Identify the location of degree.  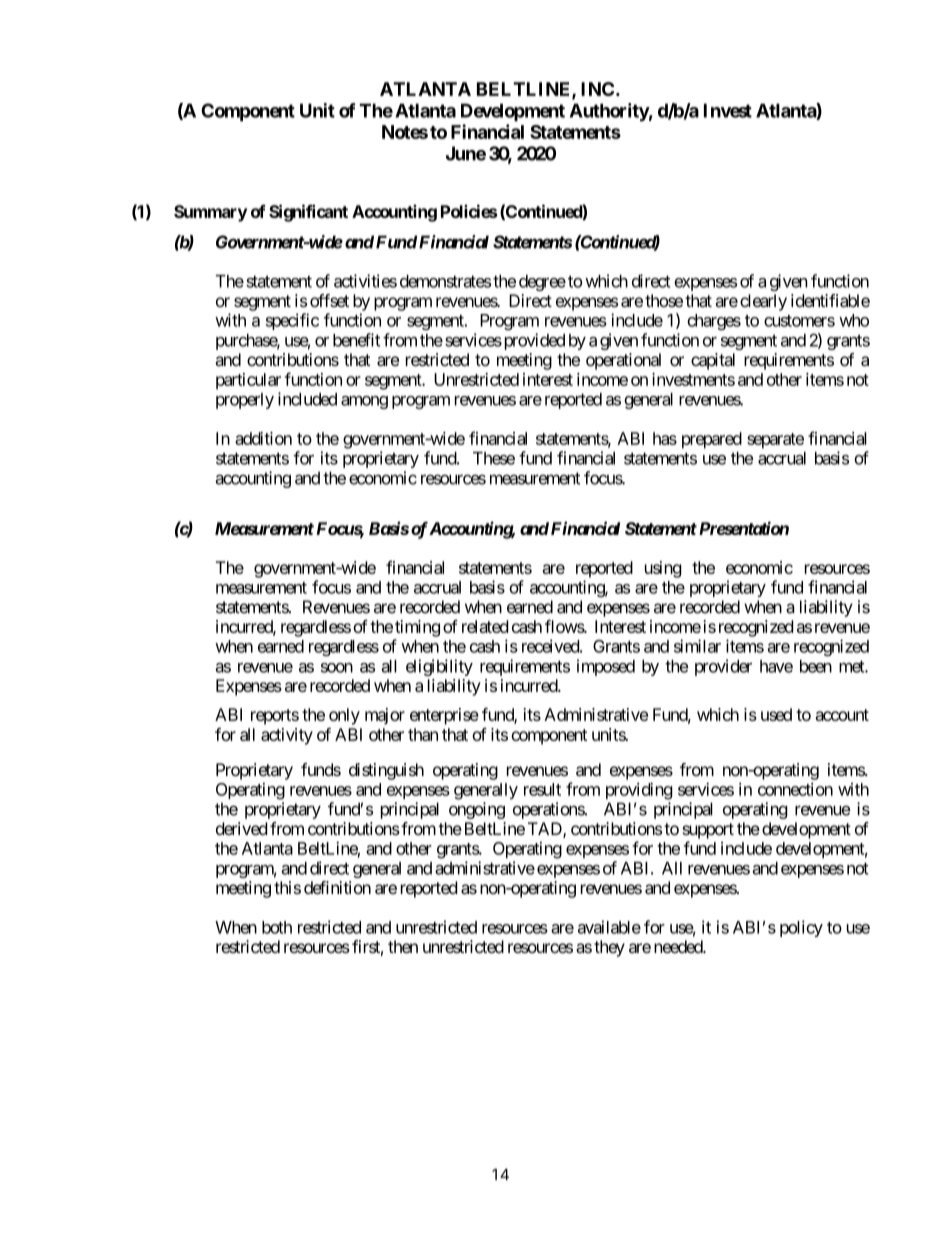
(542, 283).
